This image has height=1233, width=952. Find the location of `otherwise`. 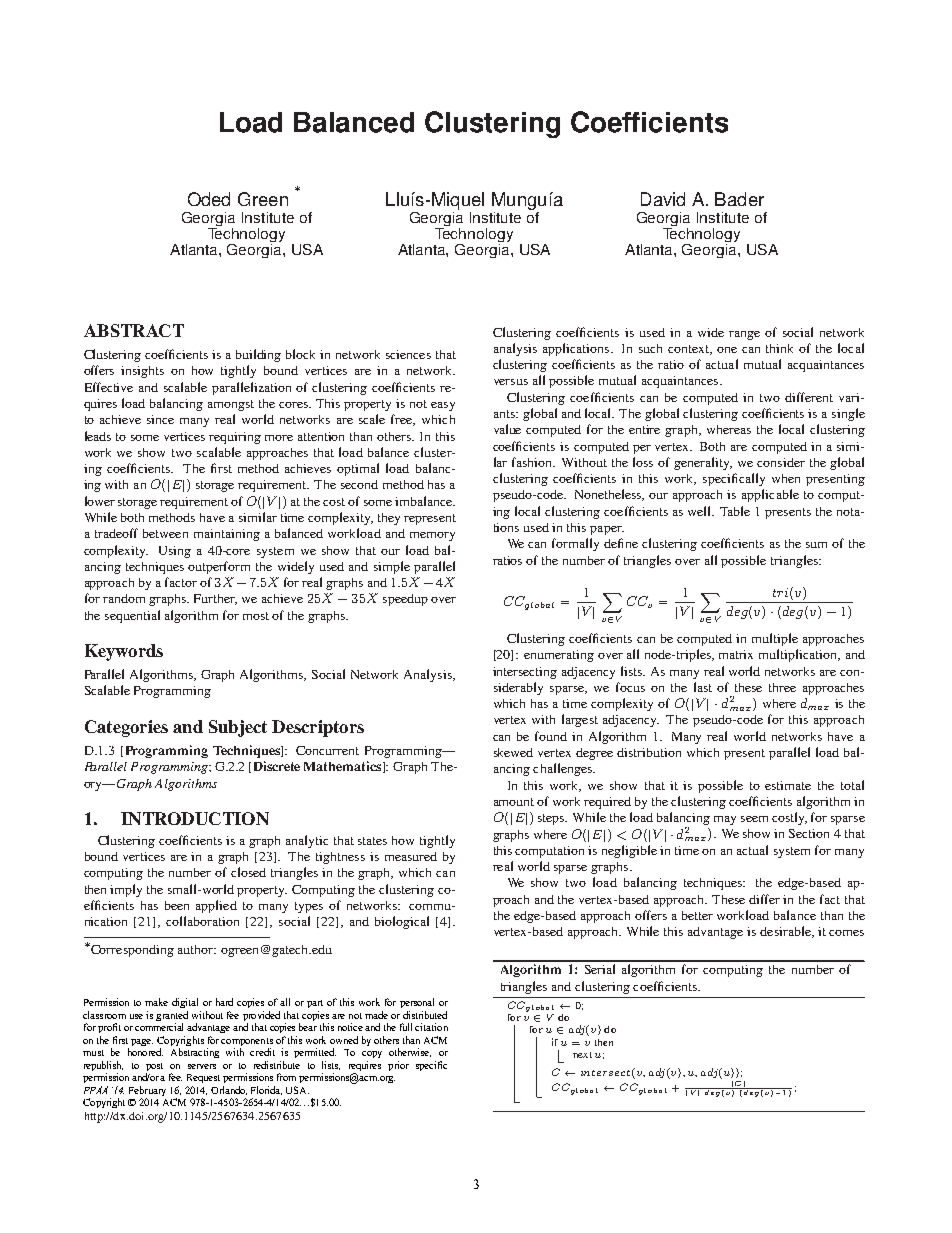

otherwise is located at coordinates (410, 1052).
